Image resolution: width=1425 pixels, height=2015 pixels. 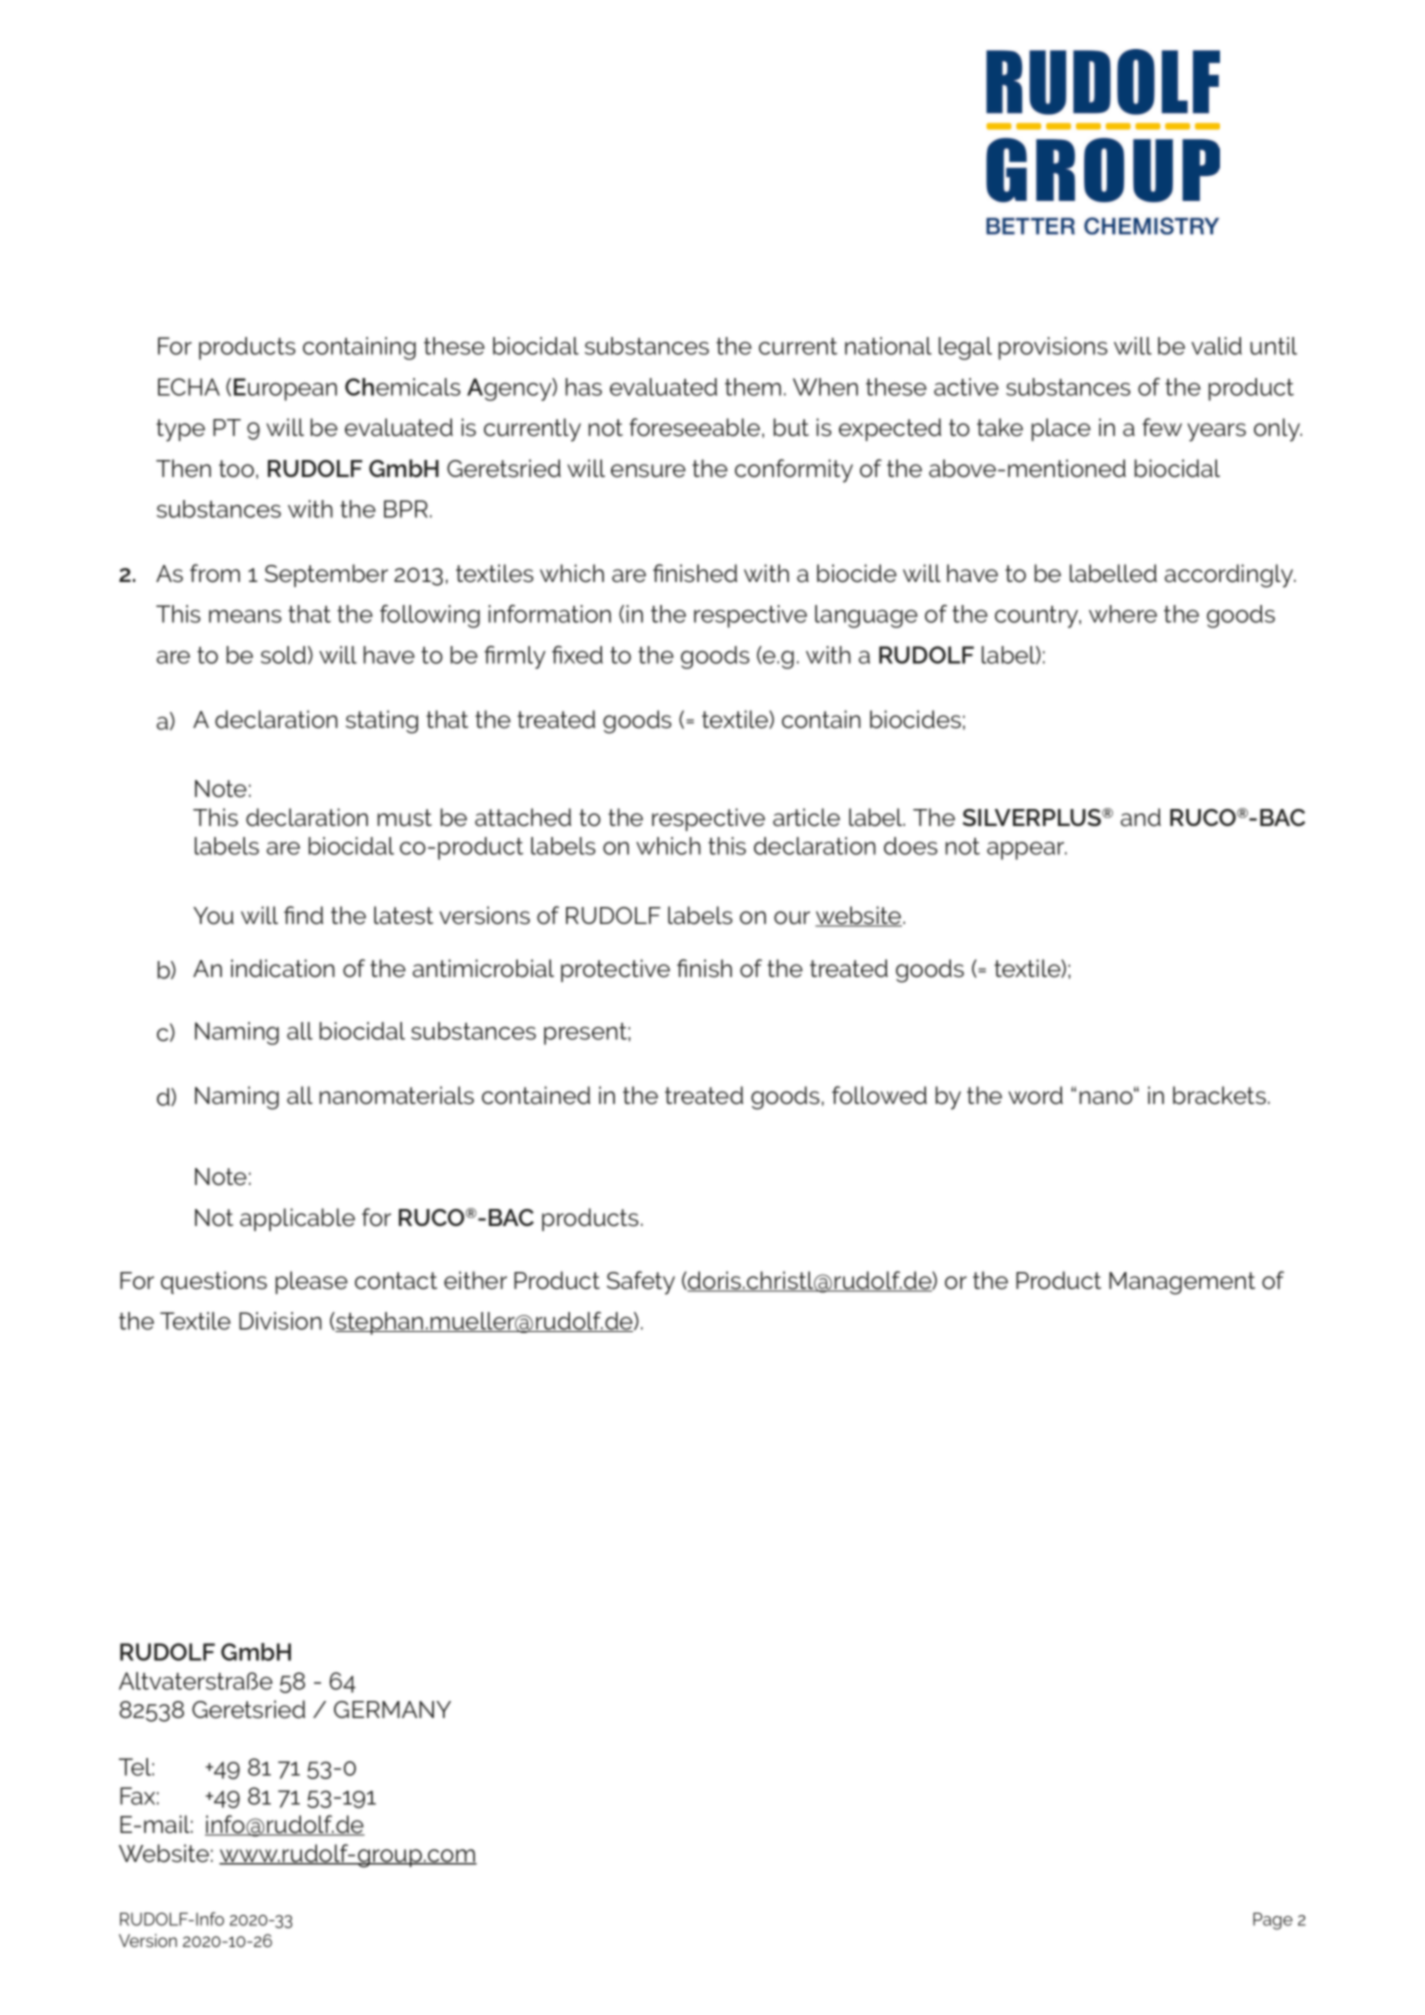 What do you see at coordinates (641, 1283) in the screenshot?
I see `Safety` at bounding box center [641, 1283].
